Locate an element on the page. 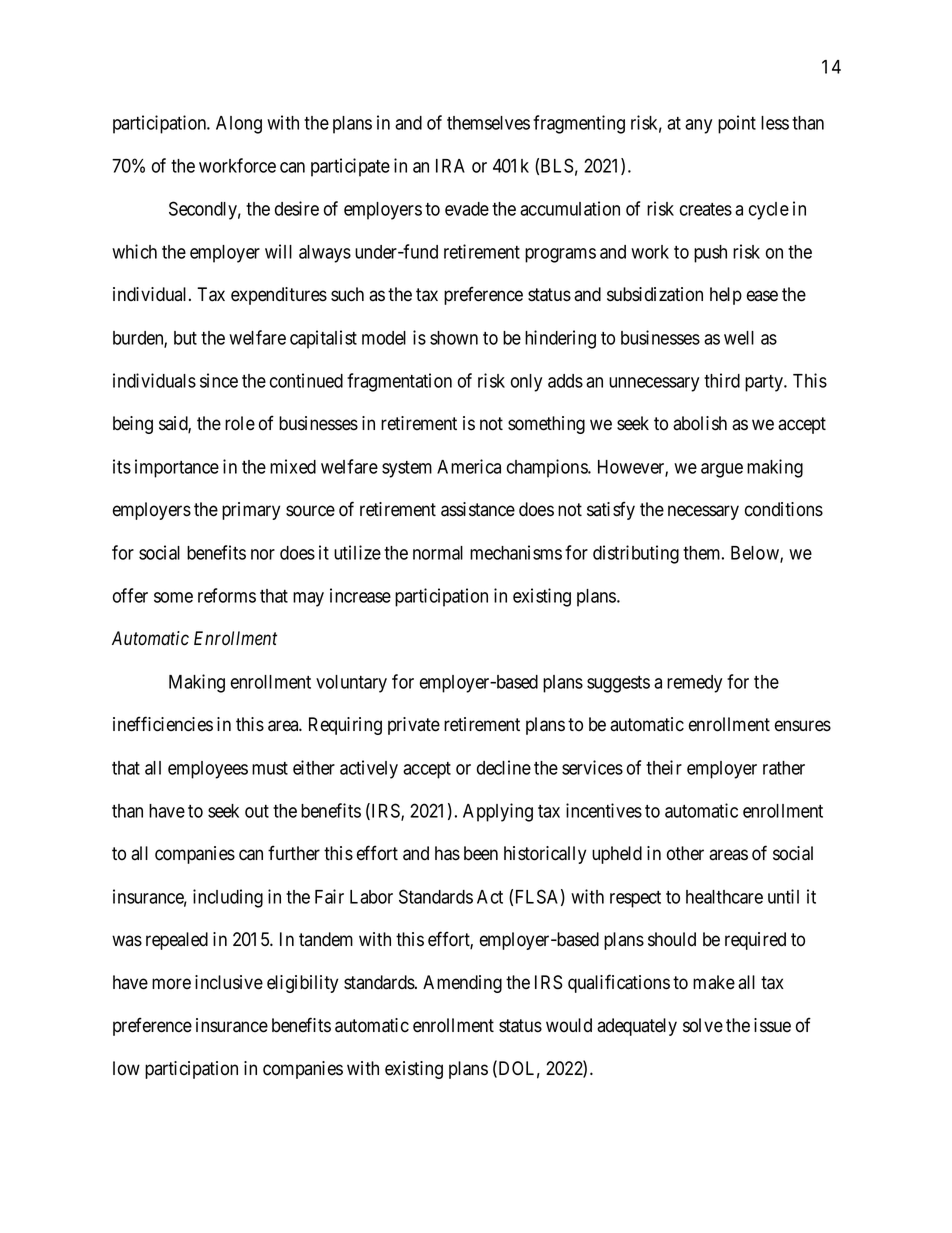 This document has height=1233, width=952. Amending is located at coordinates (462, 984).
